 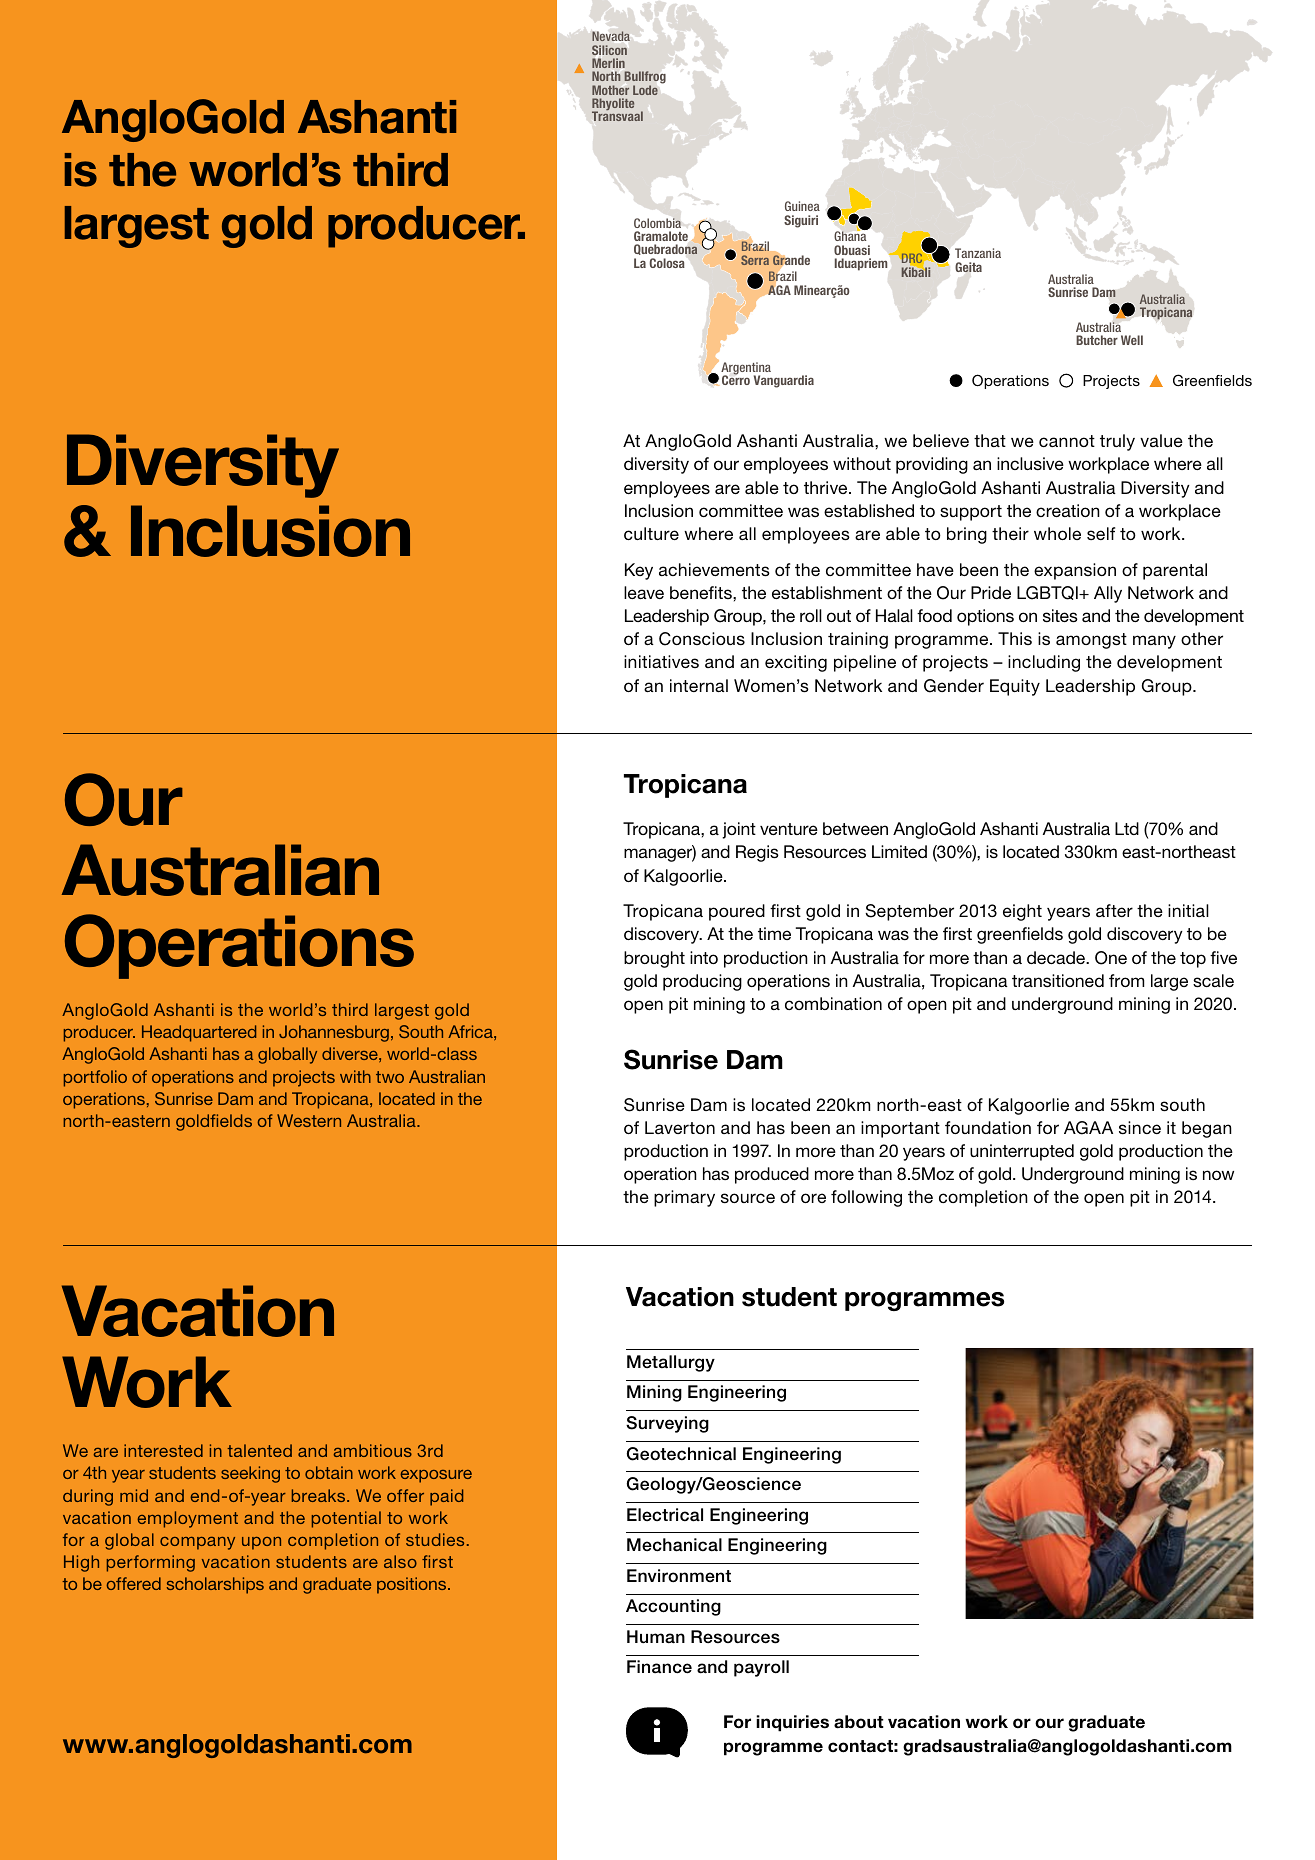 I want to click on Tanzania, so click(x=978, y=253).
